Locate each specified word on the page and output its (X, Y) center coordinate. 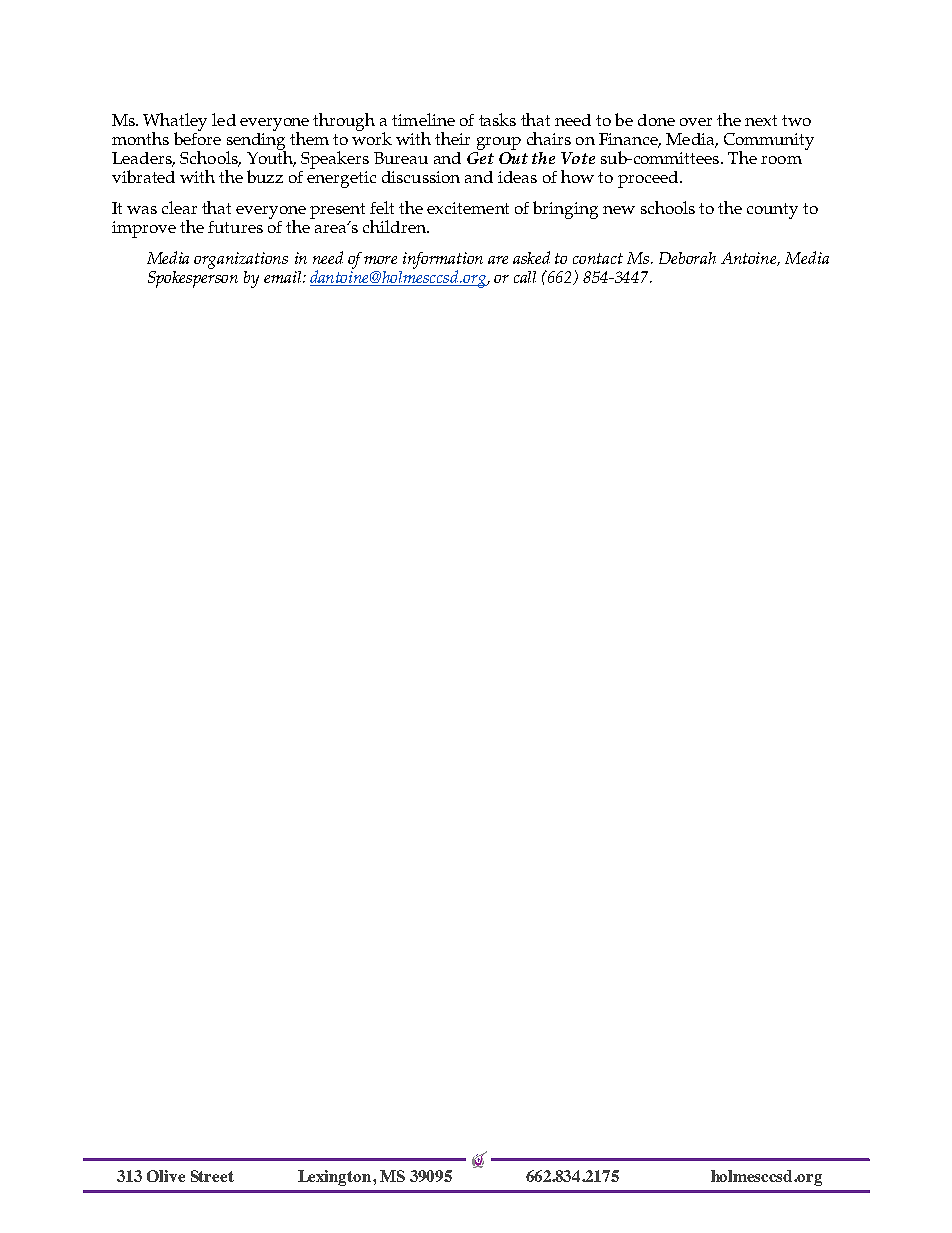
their (452, 138)
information (442, 262)
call (525, 277)
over (696, 122)
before (197, 137)
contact (598, 258)
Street (212, 1176)
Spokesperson (193, 278)
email (284, 277)
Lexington (336, 1178)
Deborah (687, 258)
